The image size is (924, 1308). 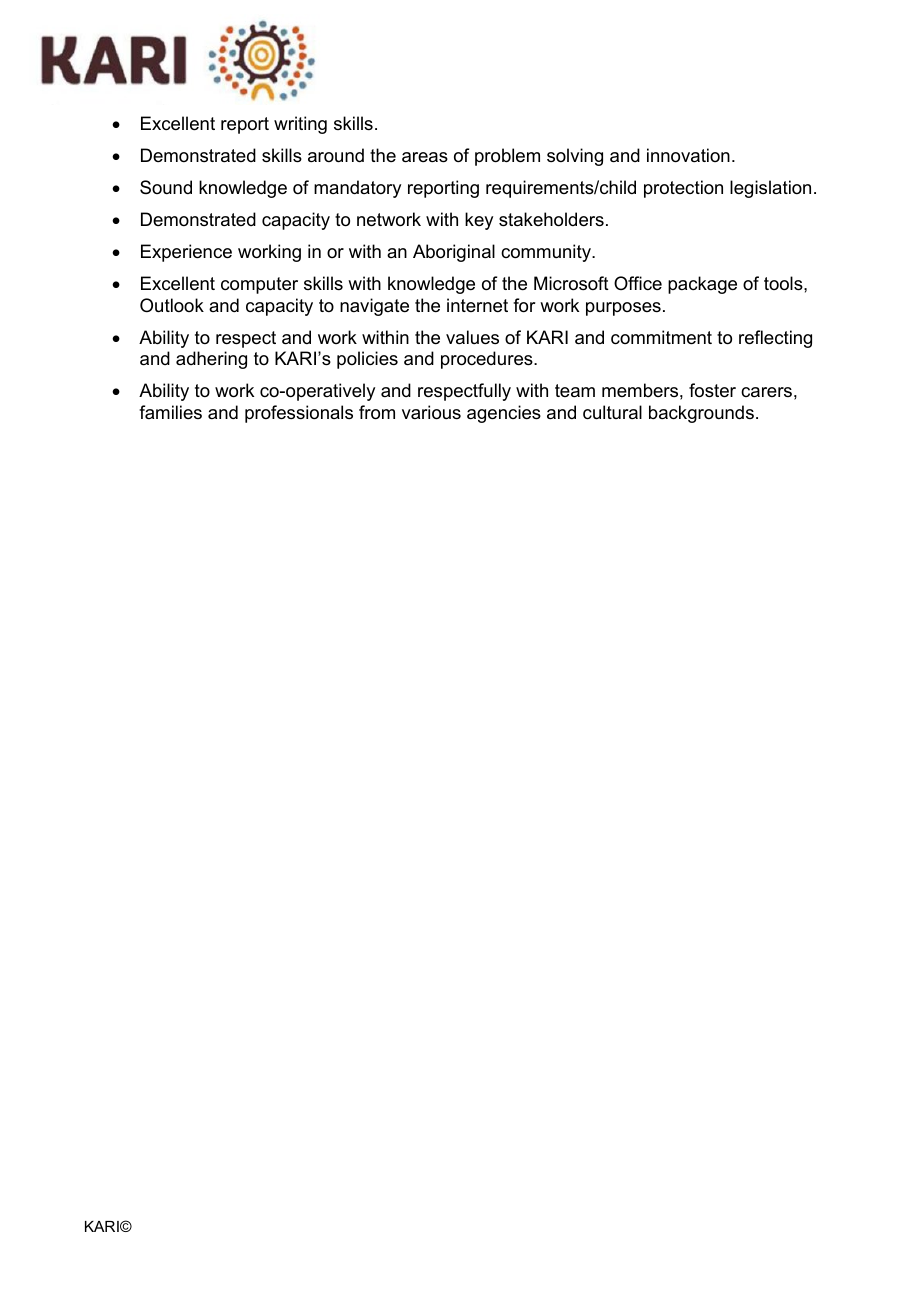 I want to click on commitment, so click(x=661, y=337).
